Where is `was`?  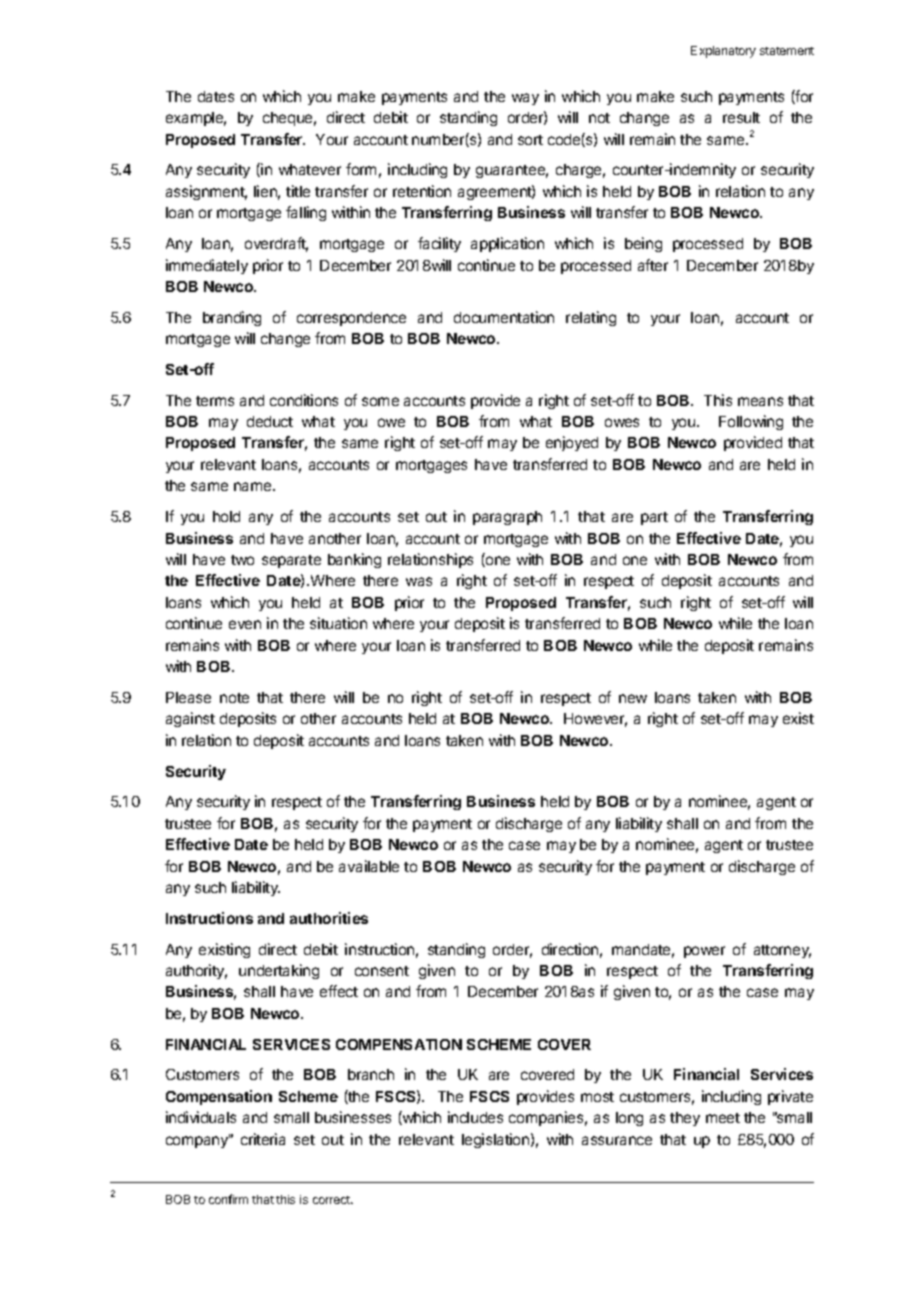 was is located at coordinates (419, 581).
